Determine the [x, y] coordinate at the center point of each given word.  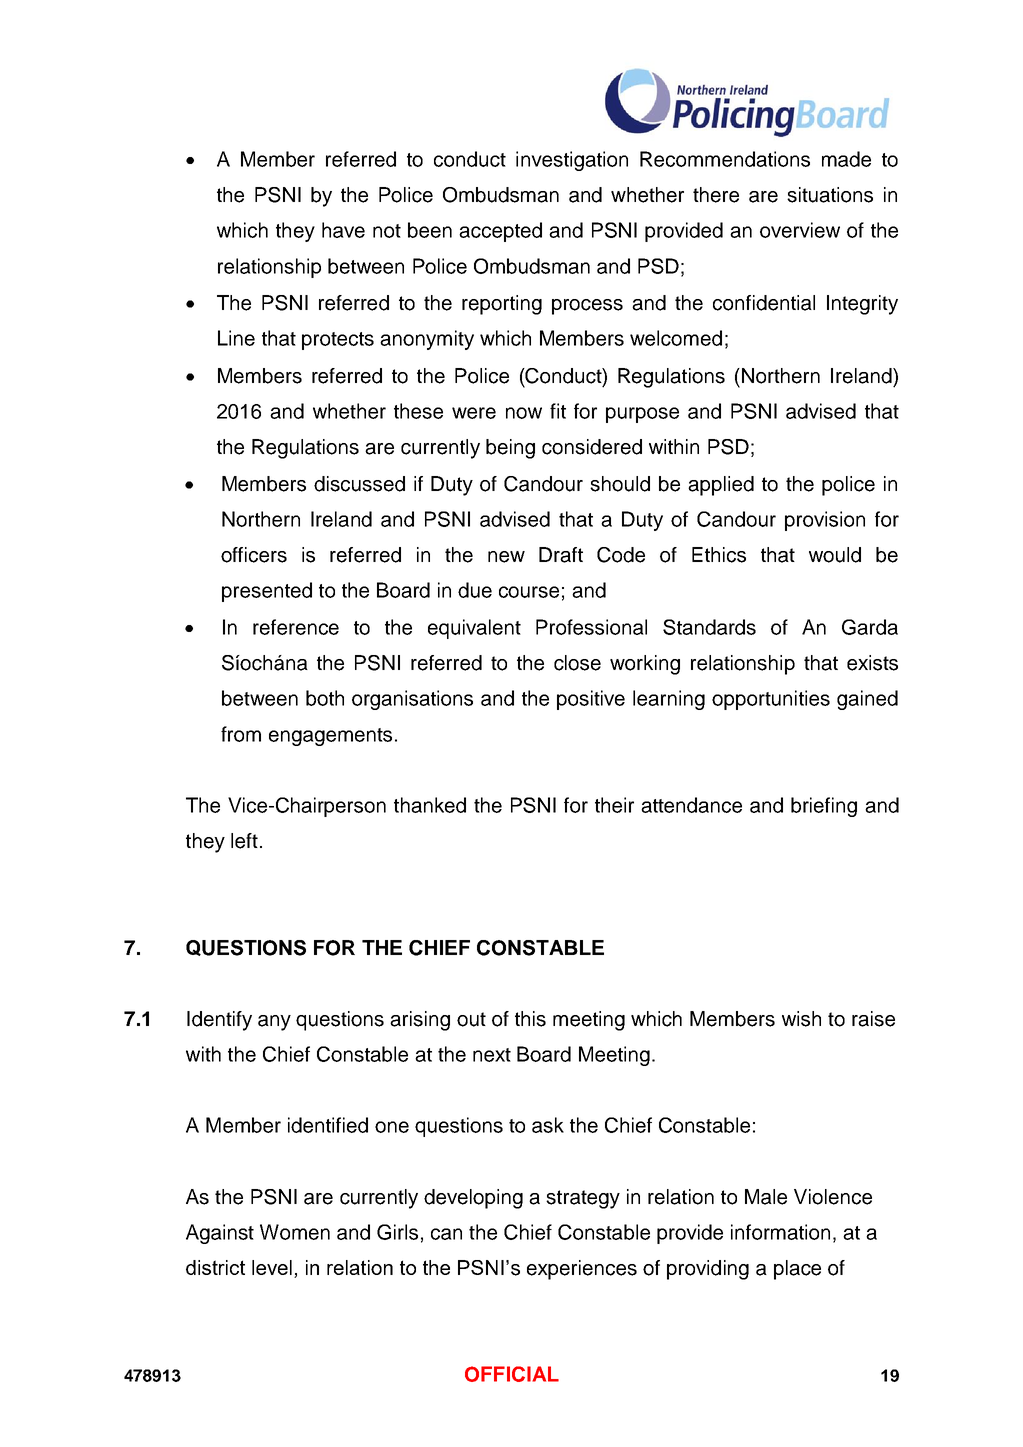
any [274, 1023]
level [272, 1267]
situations [830, 195]
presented [267, 592]
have [343, 230]
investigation [572, 161]
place [797, 1270]
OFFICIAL [512, 1374]
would [835, 555]
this [530, 1019]
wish [801, 1019]
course [529, 592]
